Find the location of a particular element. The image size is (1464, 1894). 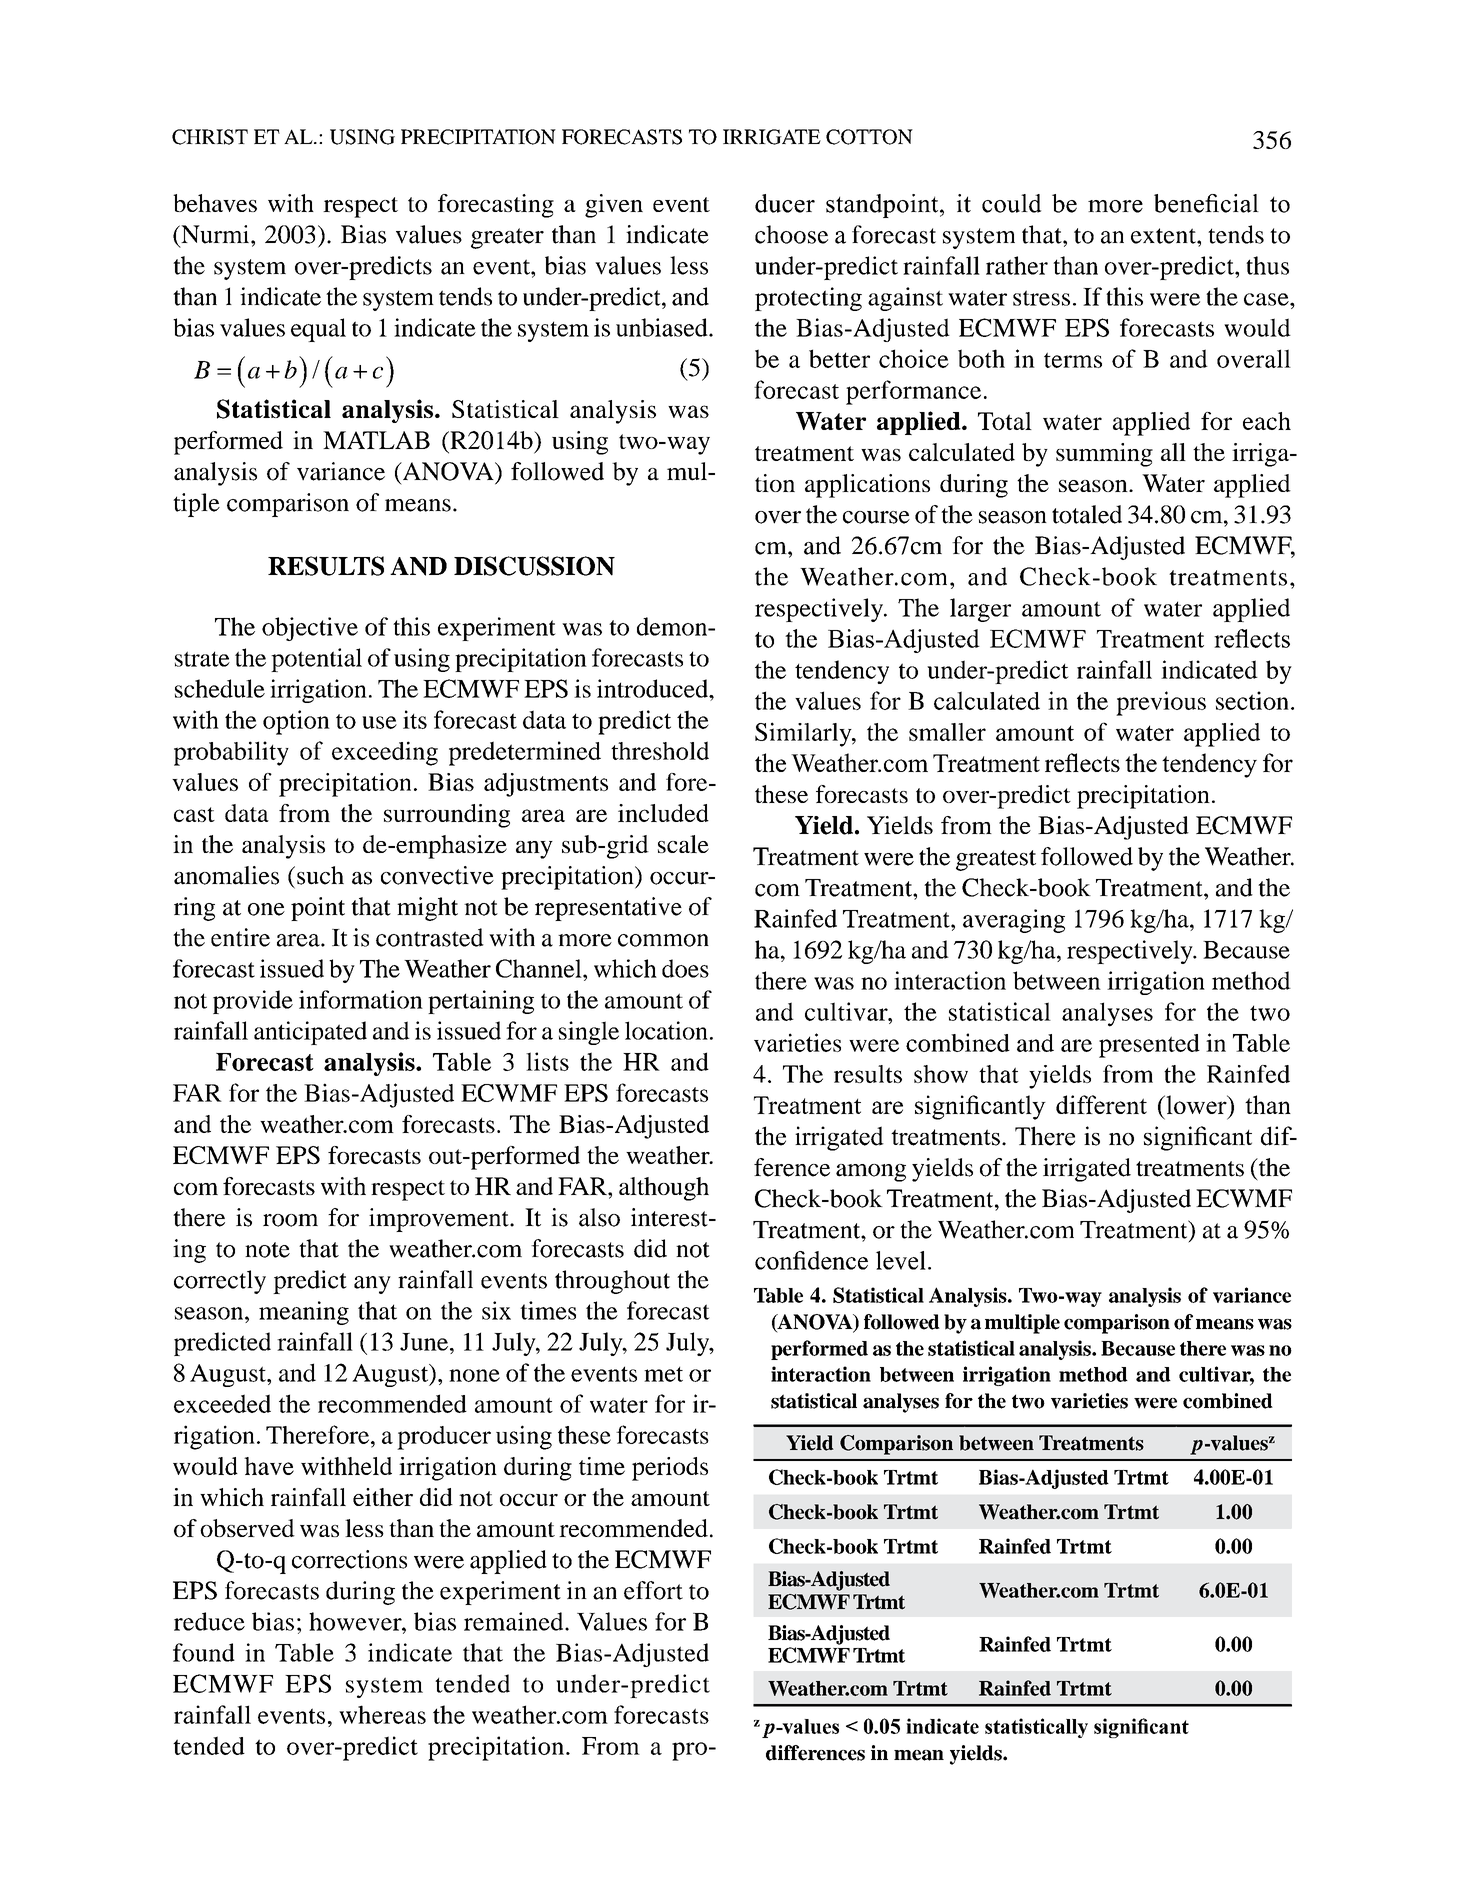

course is located at coordinates (876, 517).
